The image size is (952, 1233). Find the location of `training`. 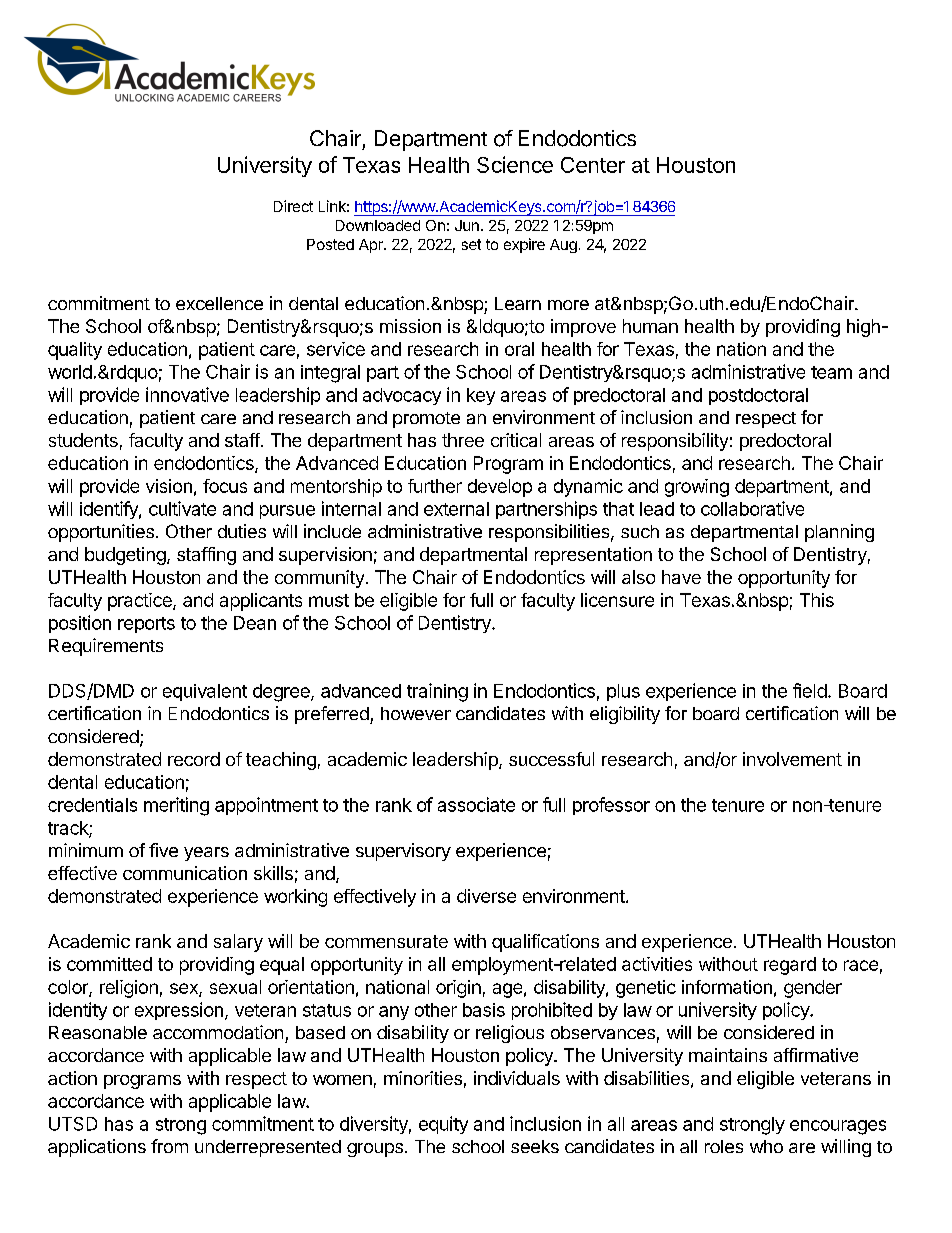

training is located at coordinates (437, 692).
